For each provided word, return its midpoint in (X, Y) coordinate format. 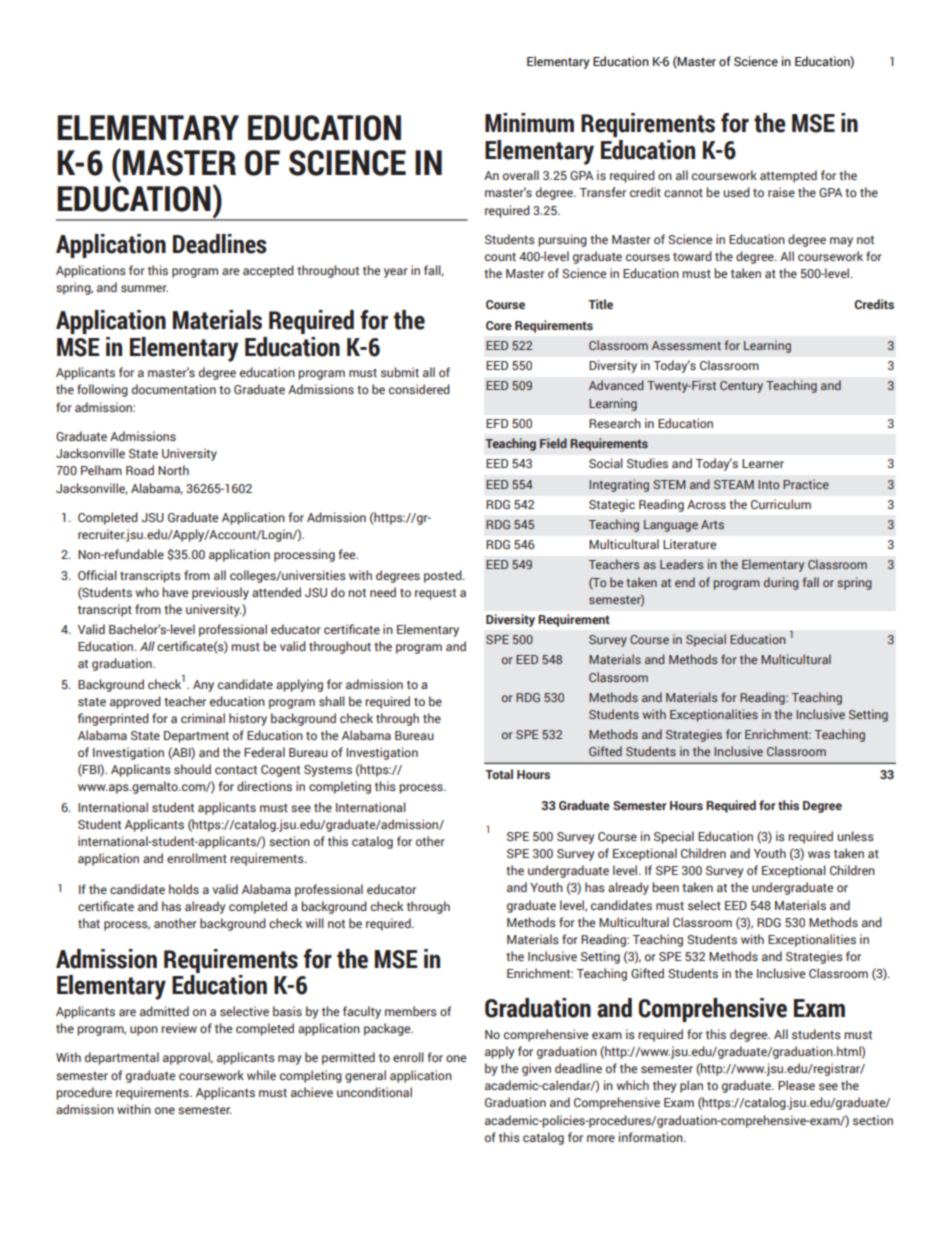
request (435, 594)
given (536, 1069)
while (261, 1075)
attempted (788, 176)
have (175, 592)
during (781, 583)
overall (521, 175)
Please (796, 1085)
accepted (268, 271)
